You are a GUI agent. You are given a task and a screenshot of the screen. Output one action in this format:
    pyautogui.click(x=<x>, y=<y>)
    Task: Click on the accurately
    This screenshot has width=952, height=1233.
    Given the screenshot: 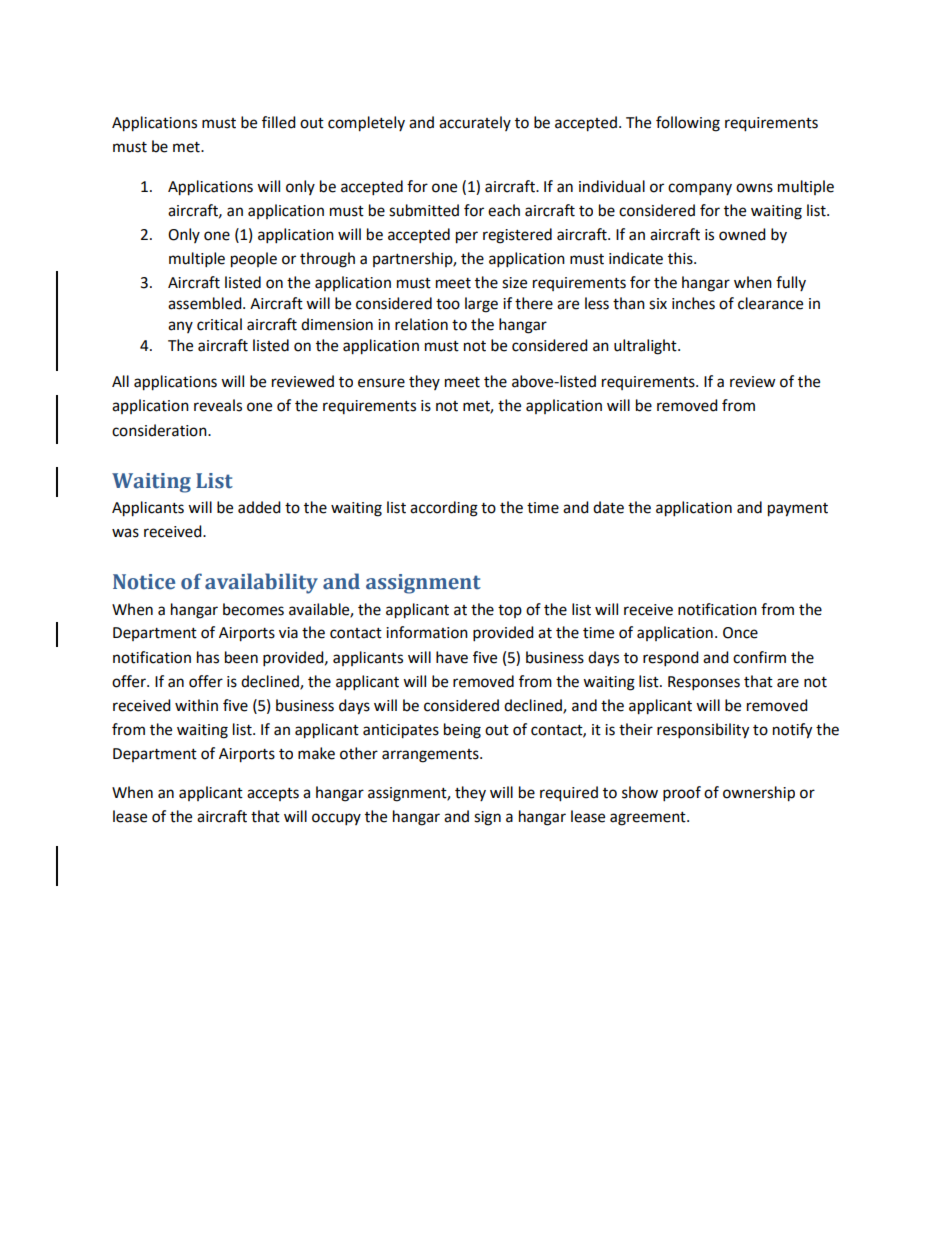 What is the action you would take?
    pyautogui.click(x=475, y=123)
